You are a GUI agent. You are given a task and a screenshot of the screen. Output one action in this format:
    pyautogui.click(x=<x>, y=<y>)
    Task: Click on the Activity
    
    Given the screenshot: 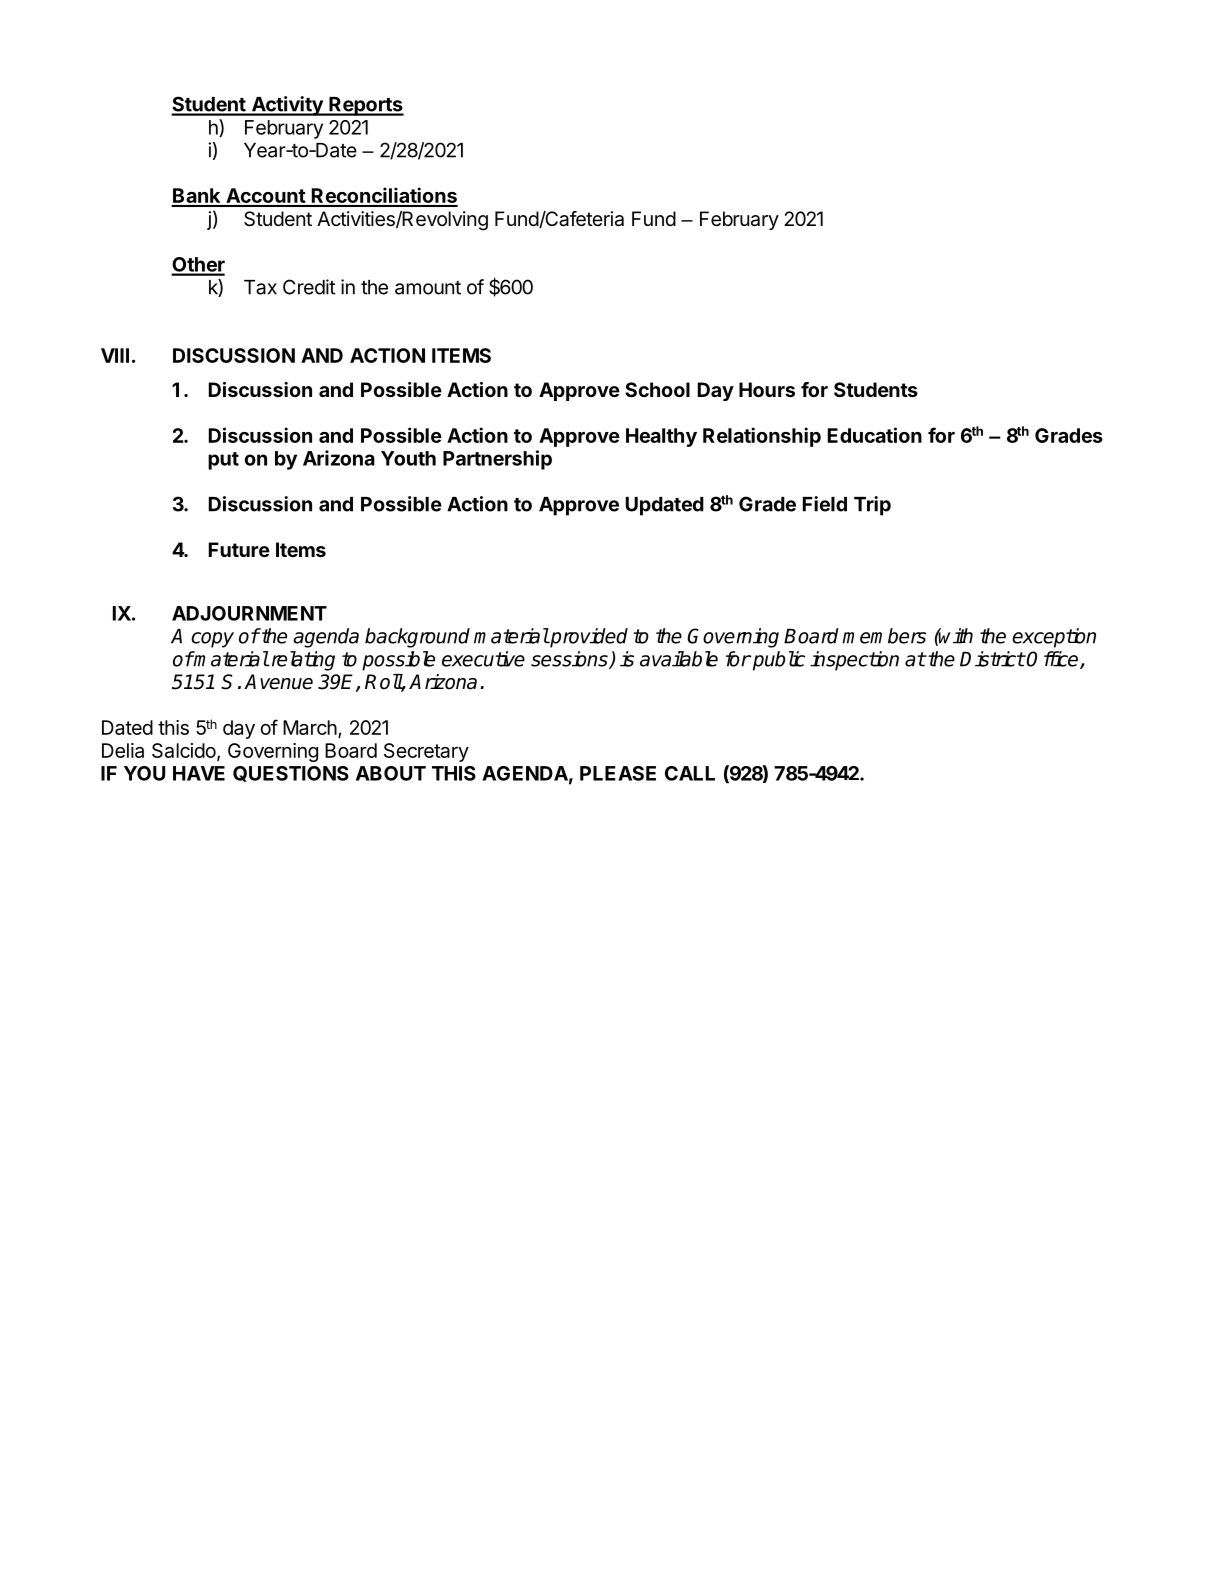 What is the action you would take?
    pyautogui.click(x=287, y=106)
